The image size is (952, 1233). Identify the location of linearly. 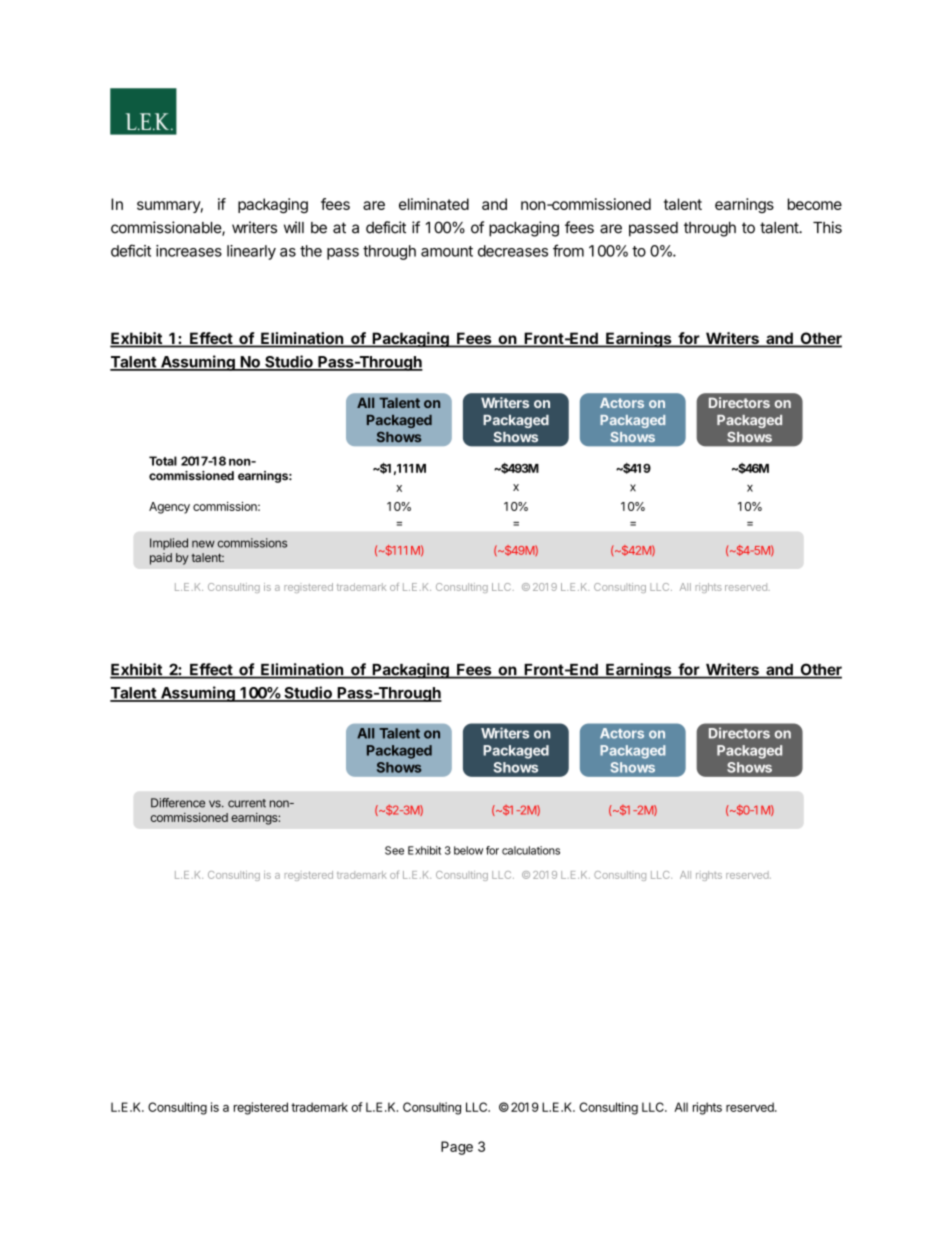
(251, 252).
